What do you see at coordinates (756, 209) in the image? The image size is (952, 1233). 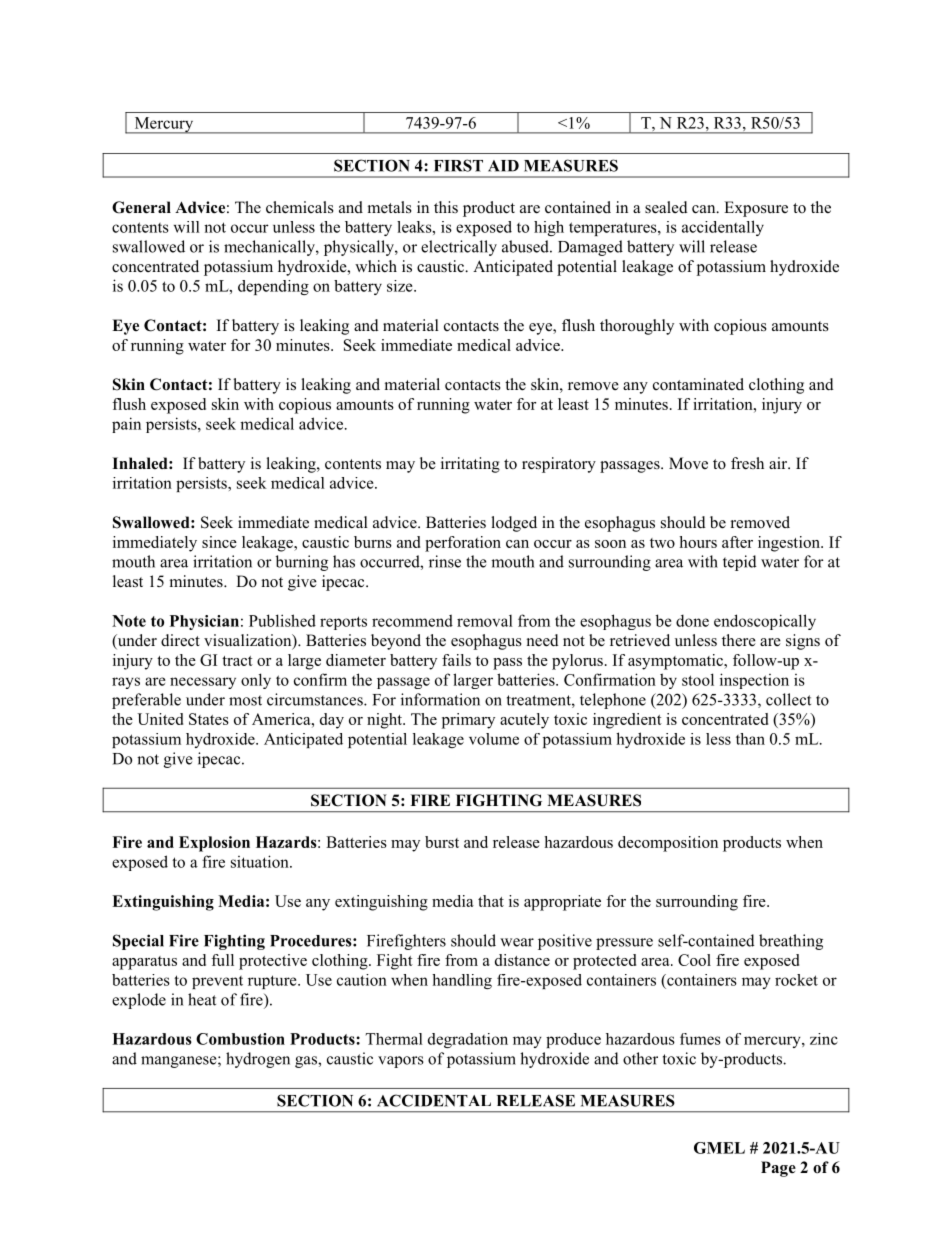 I see `Exposure` at bounding box center [756, 209].
